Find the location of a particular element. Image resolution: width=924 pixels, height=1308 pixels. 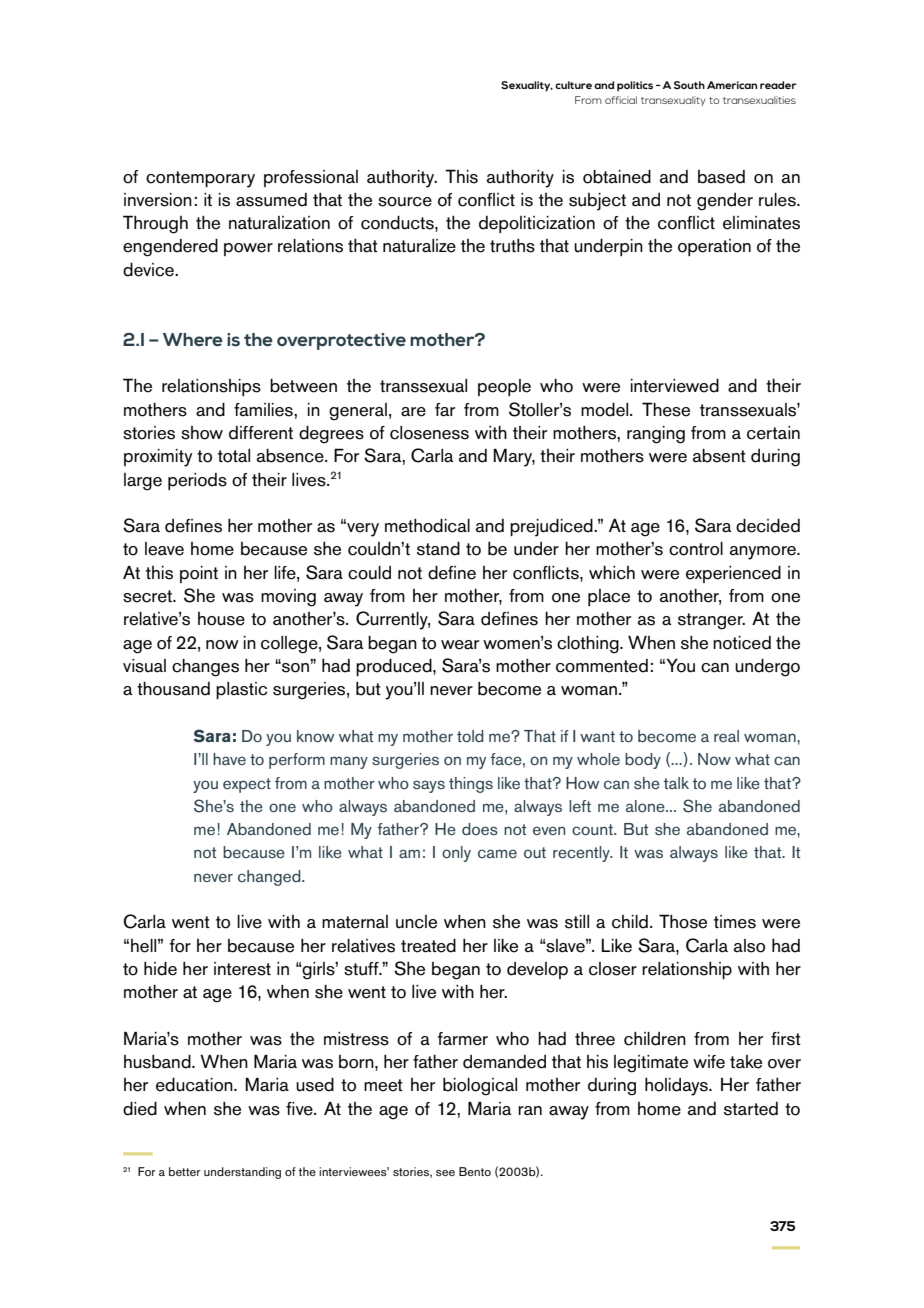

source is located at coordinates (405, 202).
